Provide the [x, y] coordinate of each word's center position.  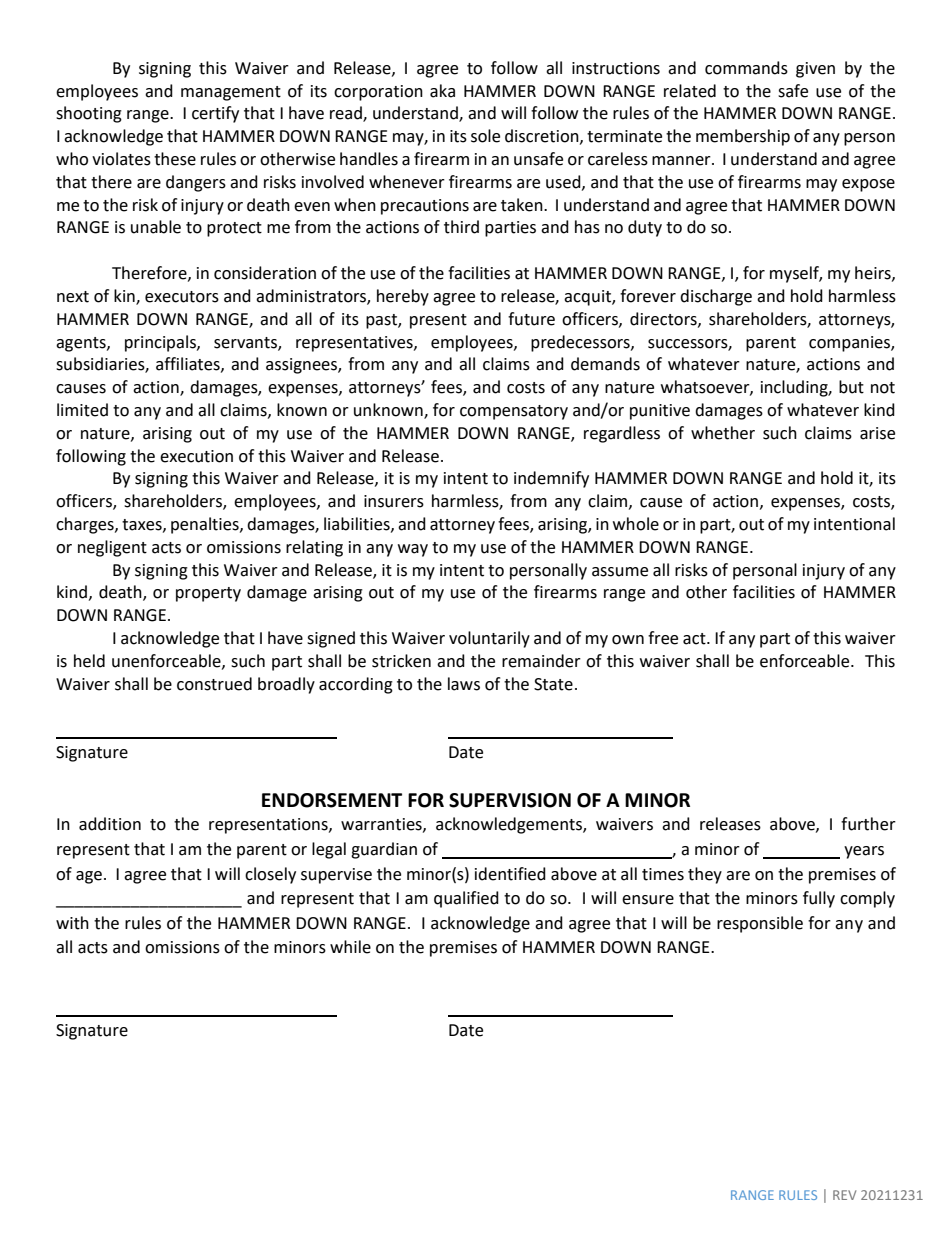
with [72, 923]
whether [723, 433]
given [815, 70]
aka [442, 91]
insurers [394, 501]
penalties [206, 525]
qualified [466, 899]
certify [215, 114]
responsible [760, 924]
